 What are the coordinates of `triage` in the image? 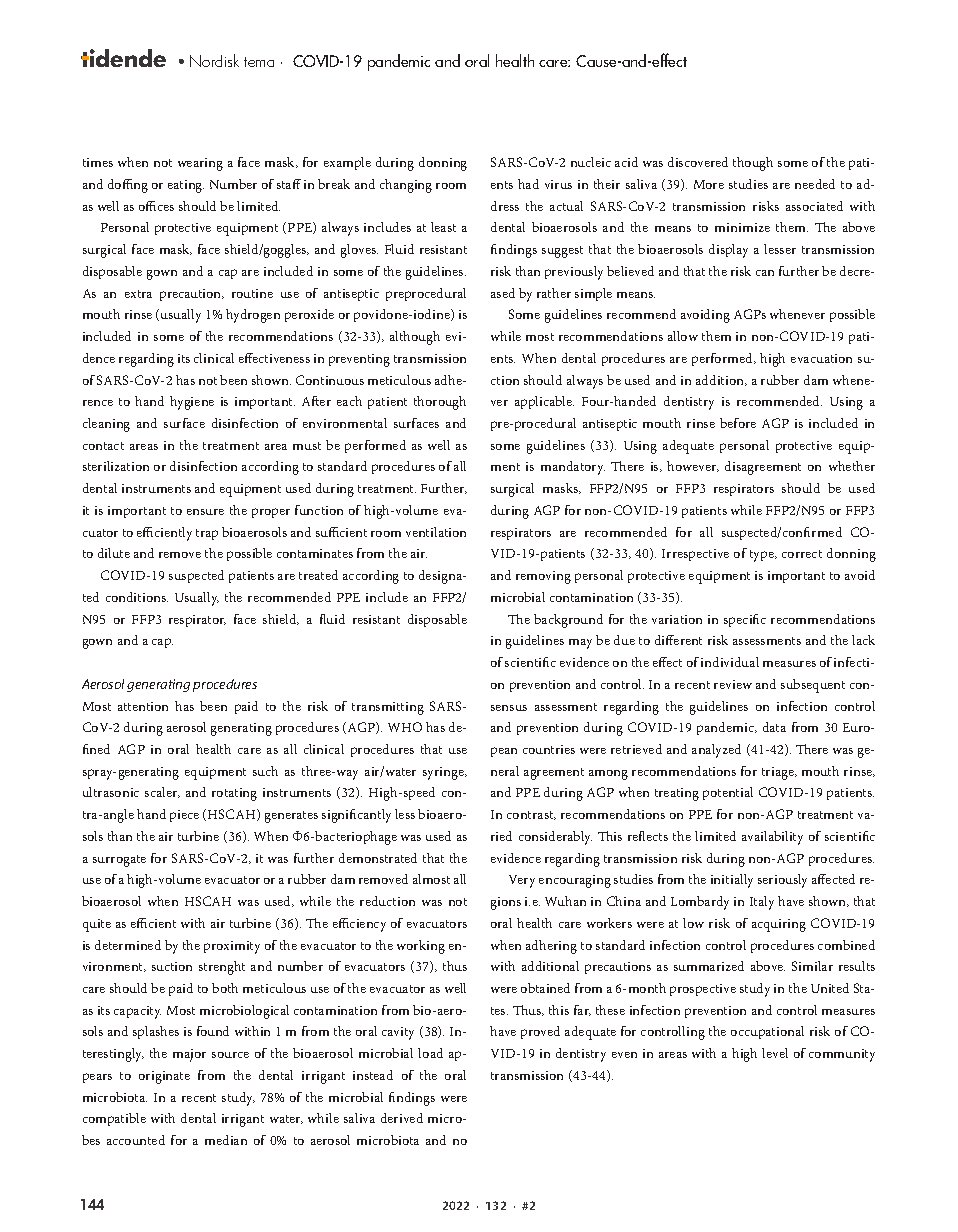 It's located at (779, 773).
